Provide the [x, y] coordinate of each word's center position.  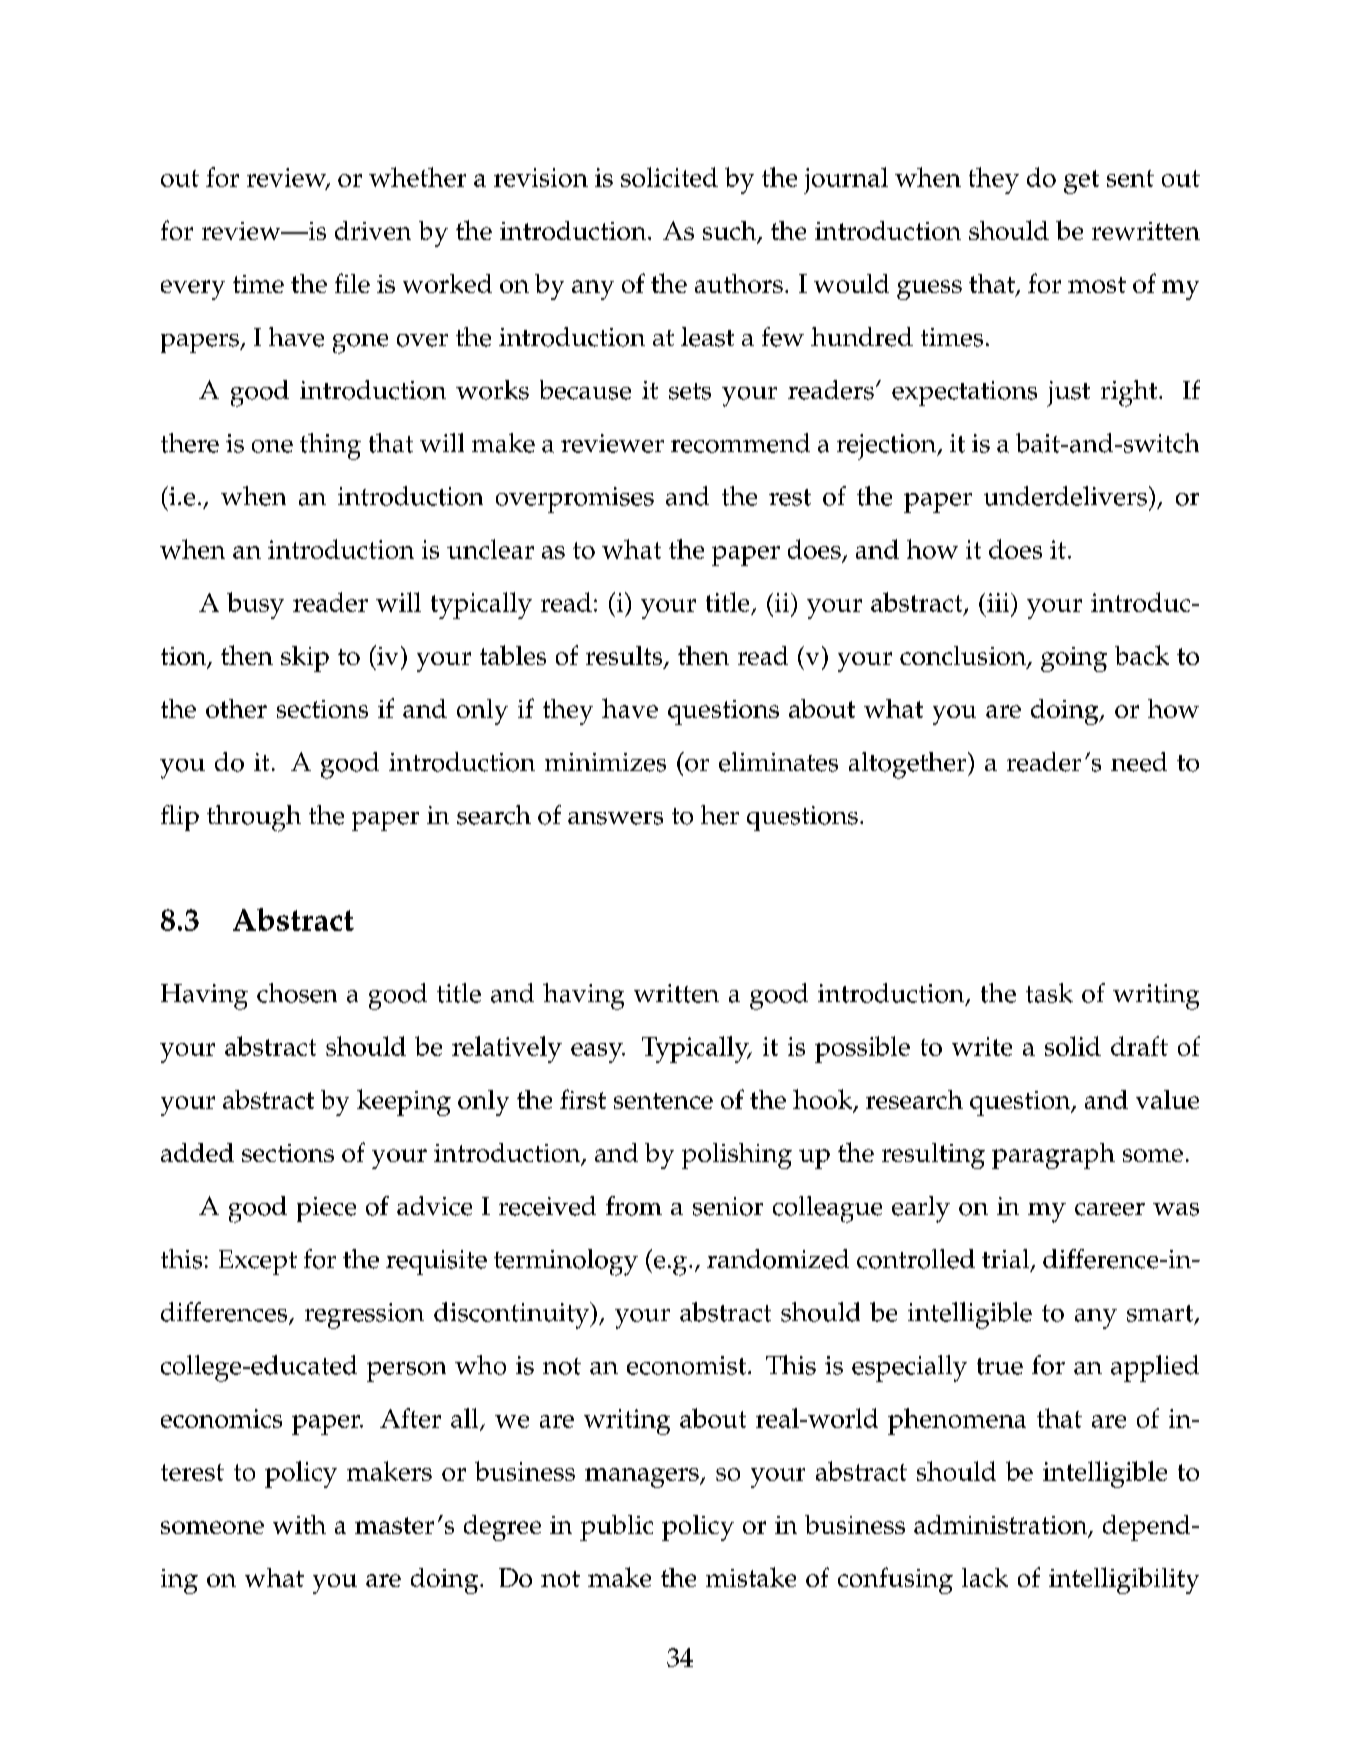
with [299, 1524]
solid [1073, 1046]
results [625, 657]
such [731, 232]
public [616, 1528]
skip [305, 659]
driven [373, 230]
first [583, 1099]
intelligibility [1124, 1580]
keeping [404, 1102]
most [1097, 285]
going [1074, 659]
